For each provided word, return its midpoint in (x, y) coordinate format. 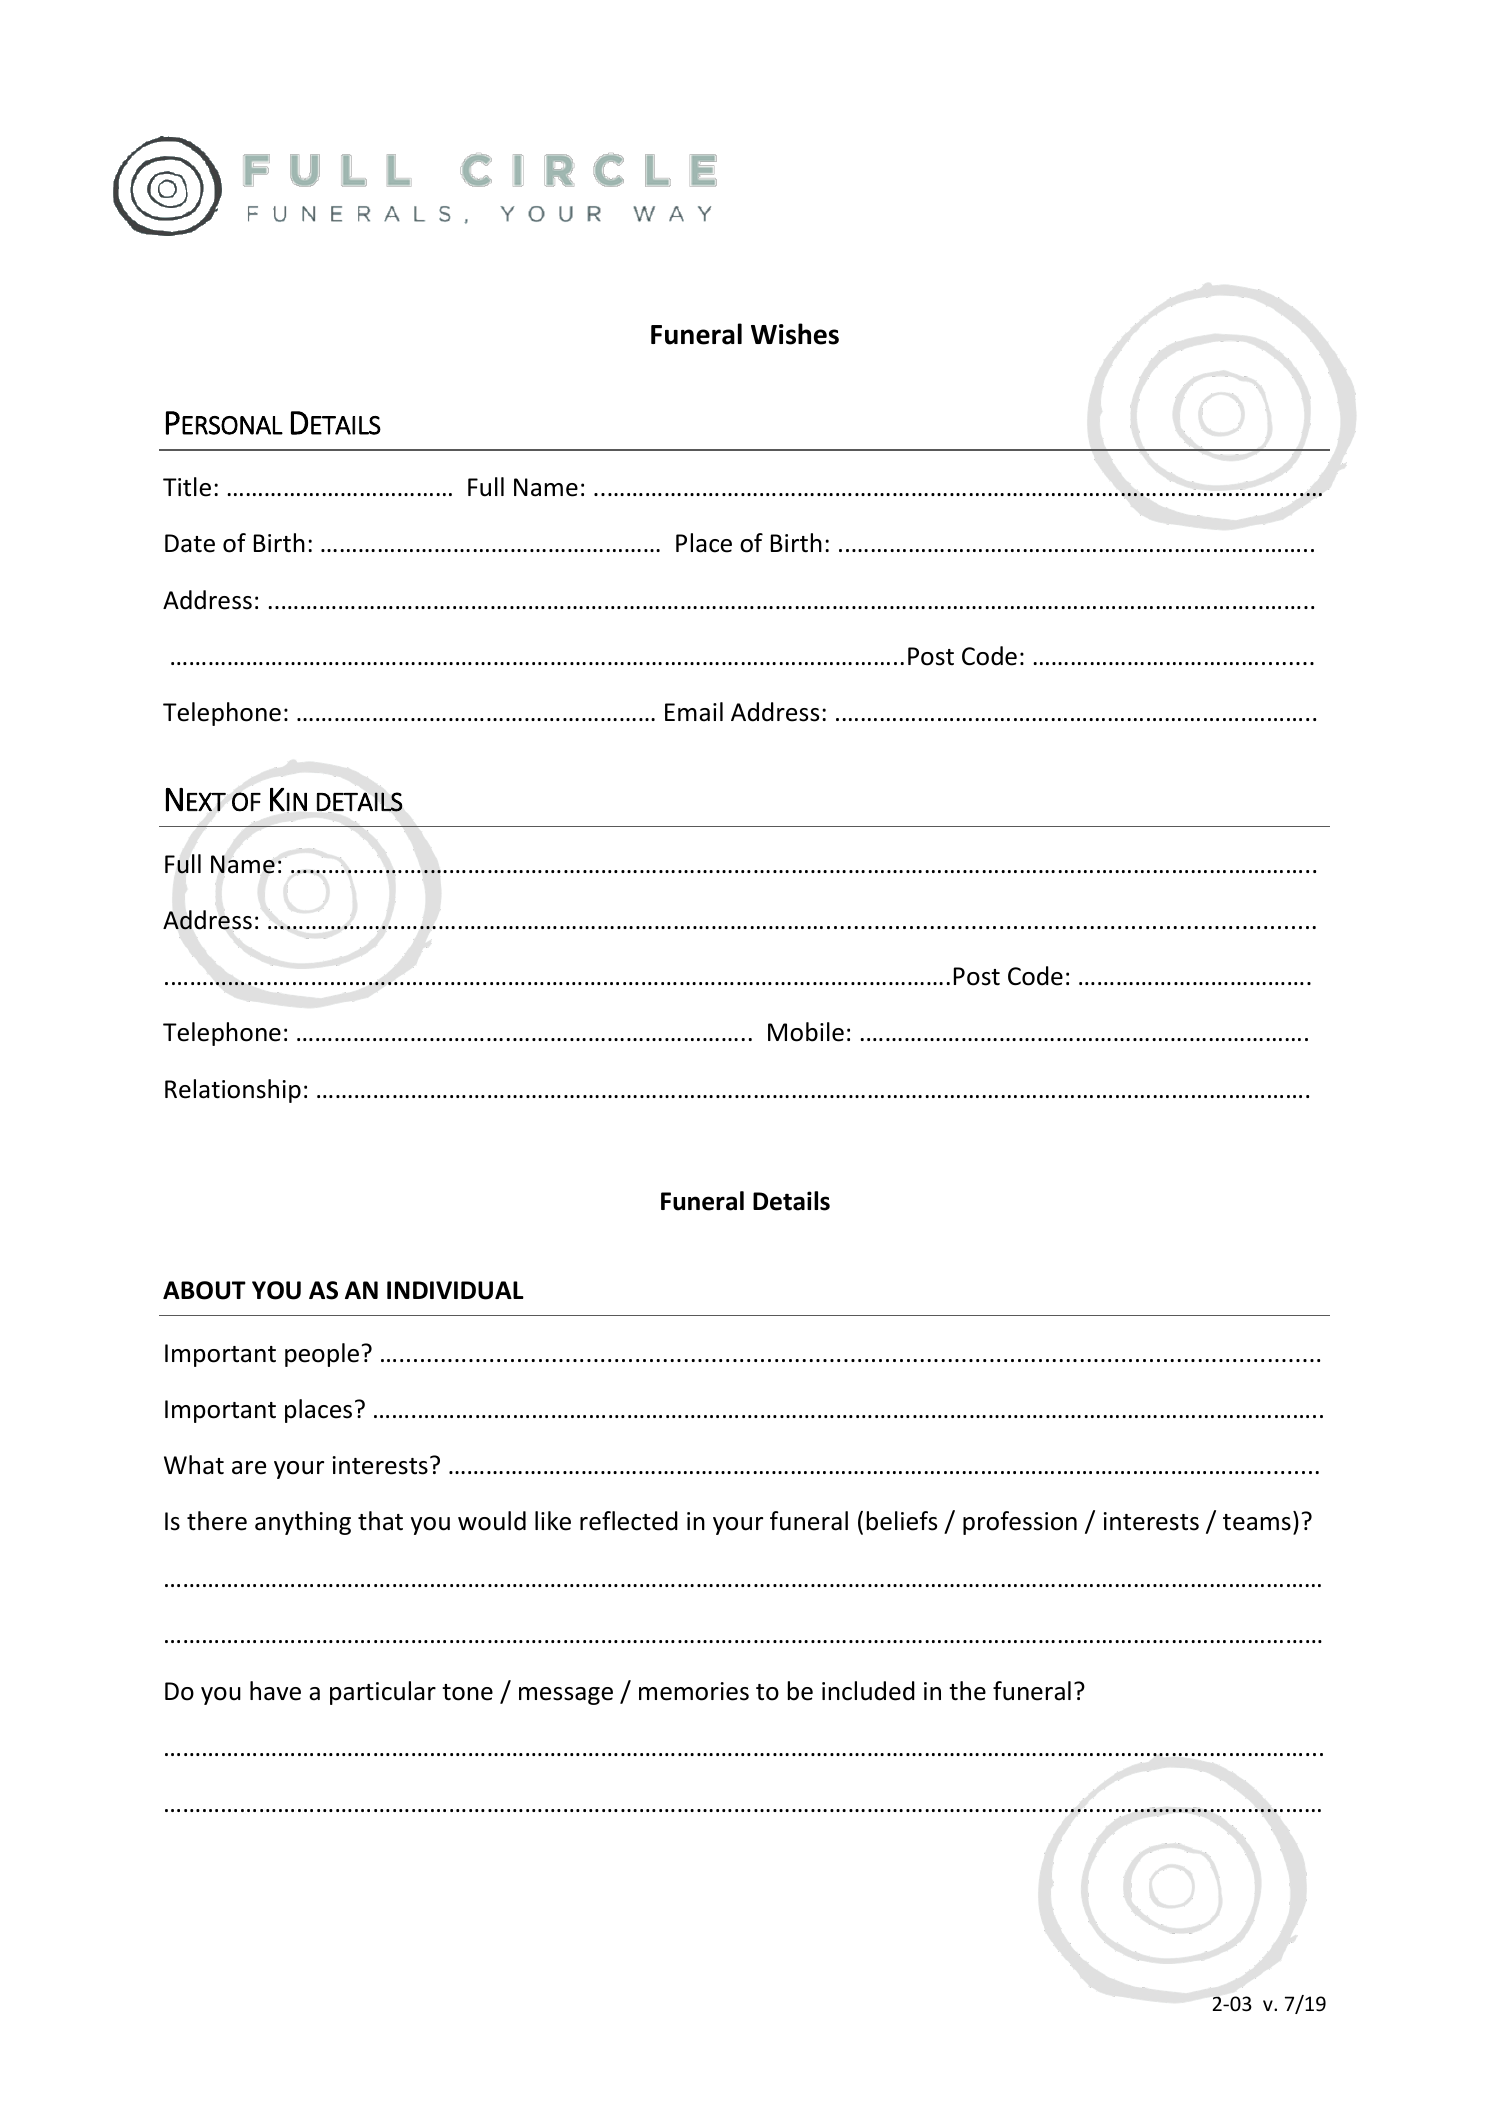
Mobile (806, 1032)
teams (1257, 1522)
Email (694, 712)
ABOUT (204, 1290)
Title (187, 487)
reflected (629, 1521)
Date (190, 543)
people (323, 1355)
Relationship (233, 1091)
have (275, 1691)
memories (694, 1691)
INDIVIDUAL (455, 1290)
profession (1020, 1523)
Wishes (795, 334)
